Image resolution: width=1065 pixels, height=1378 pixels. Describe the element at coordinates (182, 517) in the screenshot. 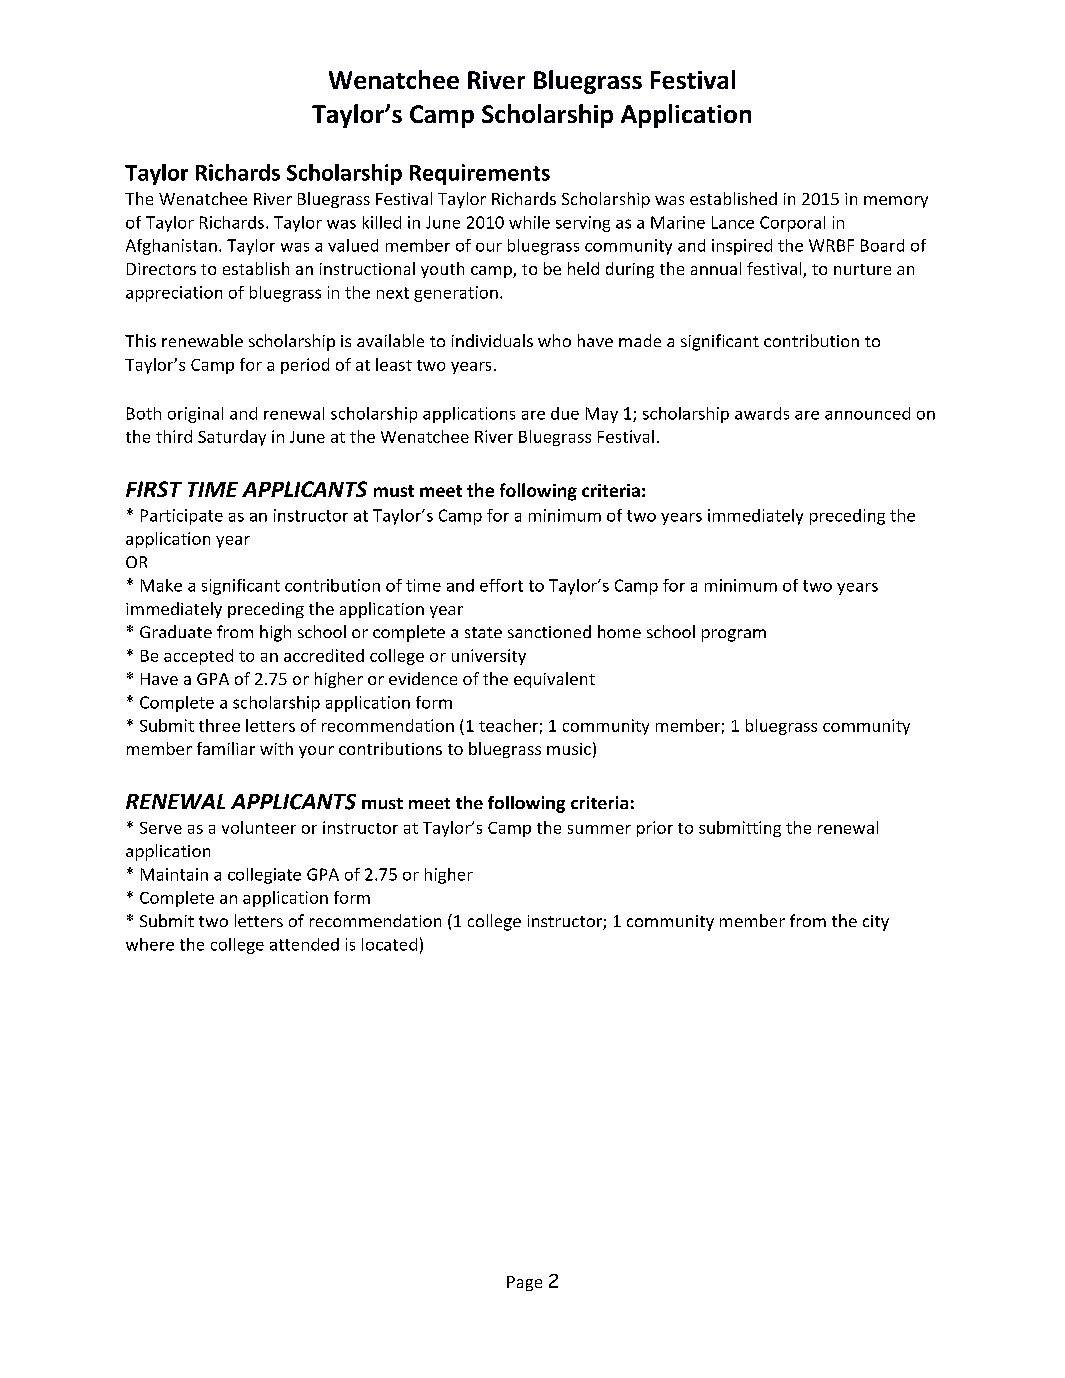

I see `Participate` at that location.
